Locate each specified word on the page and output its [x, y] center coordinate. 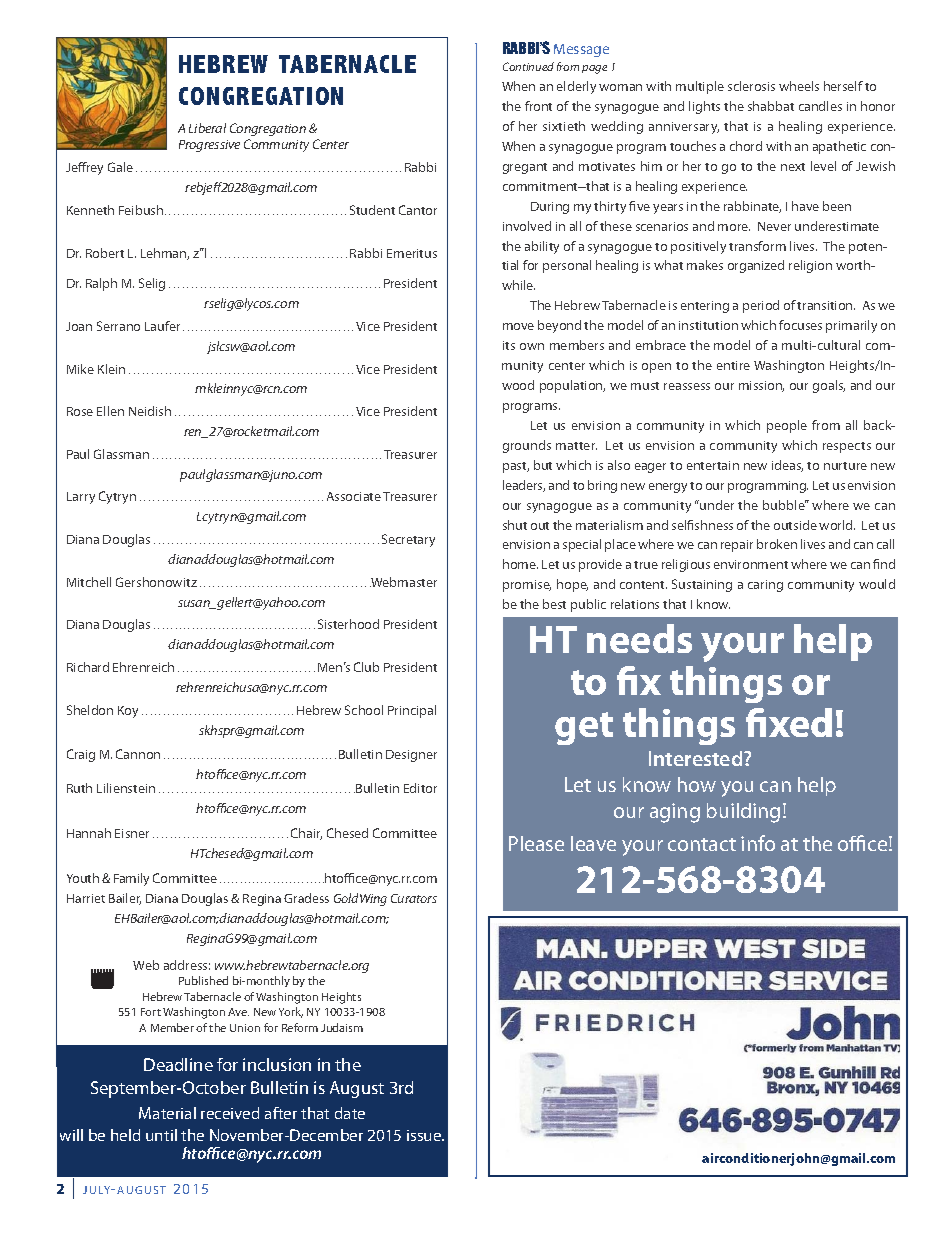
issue [425, 1135]
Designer [411, 756]
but [543, 465]
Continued [528, 66]
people [787, 426]
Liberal [207, 128]
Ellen [110, 411]
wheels [799, 86]
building [743, 813]
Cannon [138, 754]
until [161, 1135]
